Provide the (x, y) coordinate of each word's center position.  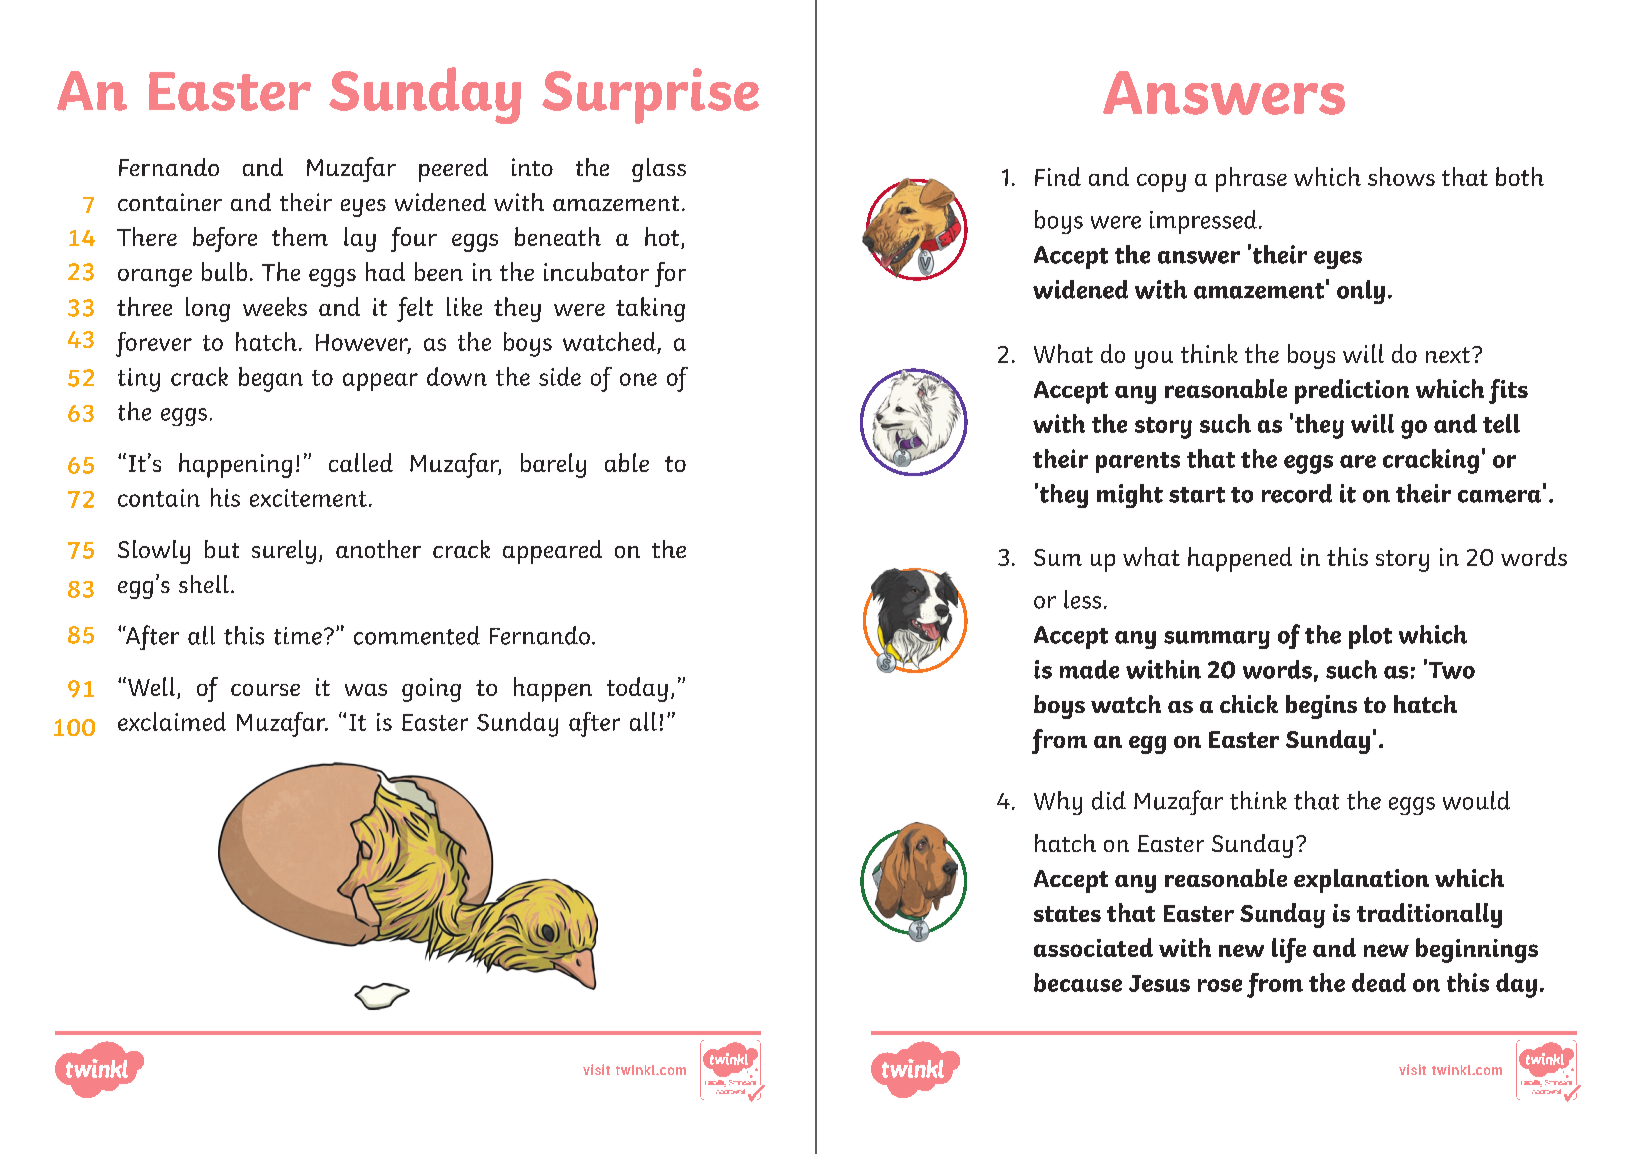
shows (1401, 176)
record (1297, 493)
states (1067, 914)
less (1082, 599)
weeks (275, 306)
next (1449, 355)
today (637, 689)
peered (453, 170)
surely (284, 552)
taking (650, 309)
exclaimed (172, 721)
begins (1321, 707)
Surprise (650, 96)
